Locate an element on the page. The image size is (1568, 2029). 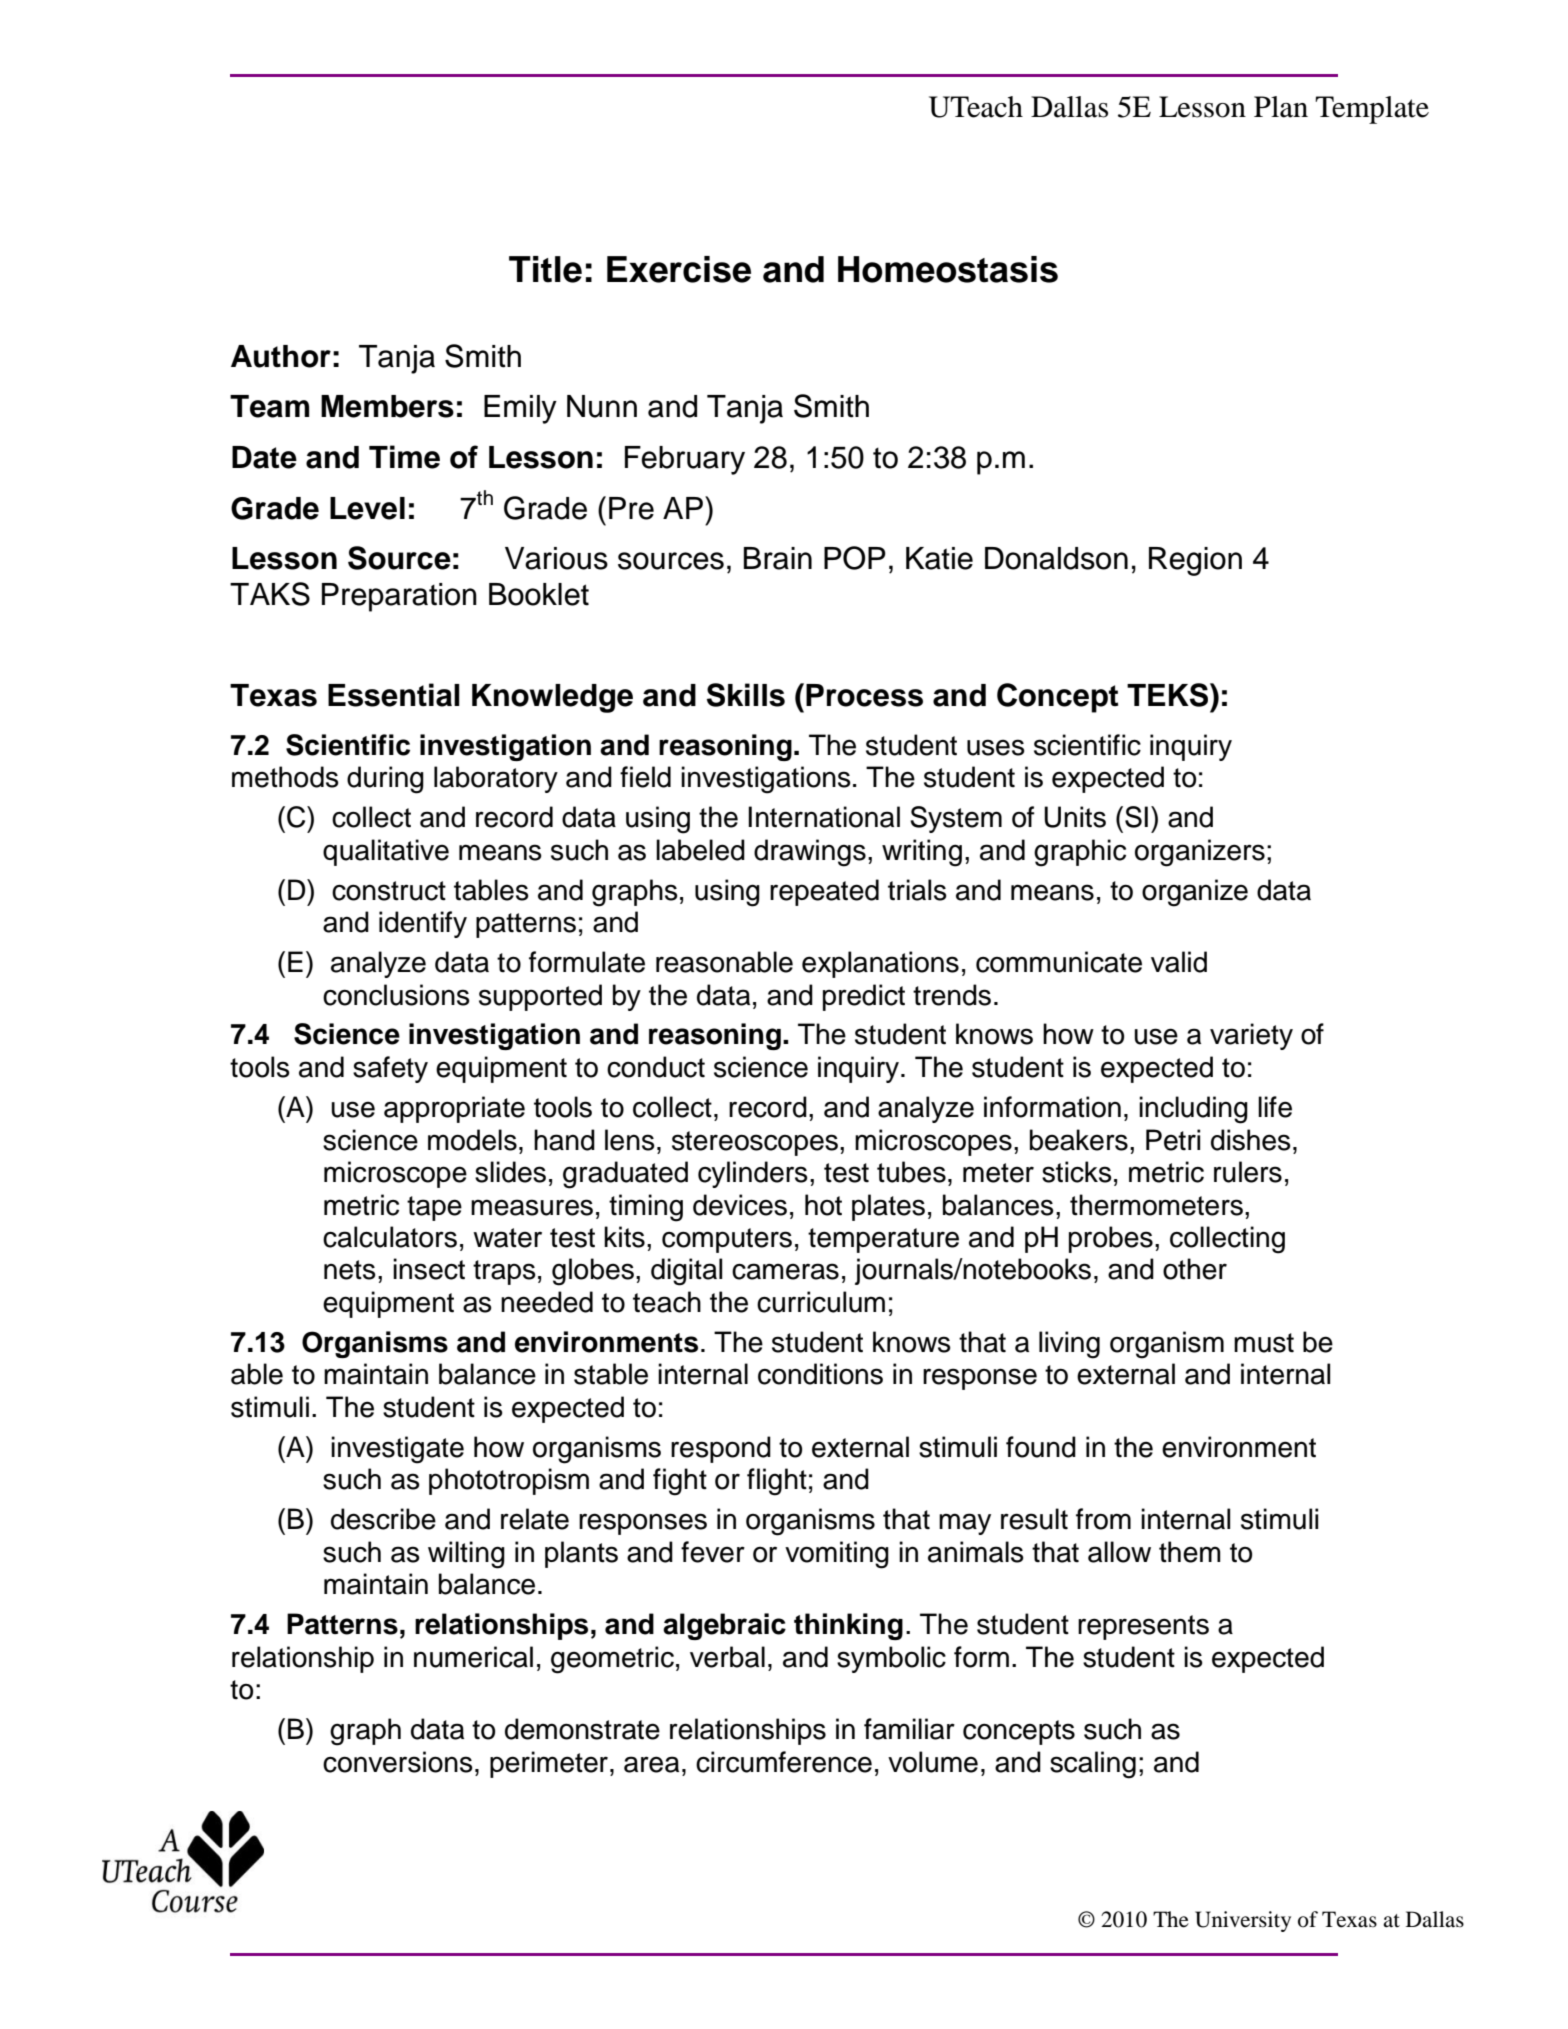
conversions is located at coordinates (398, 1762).
